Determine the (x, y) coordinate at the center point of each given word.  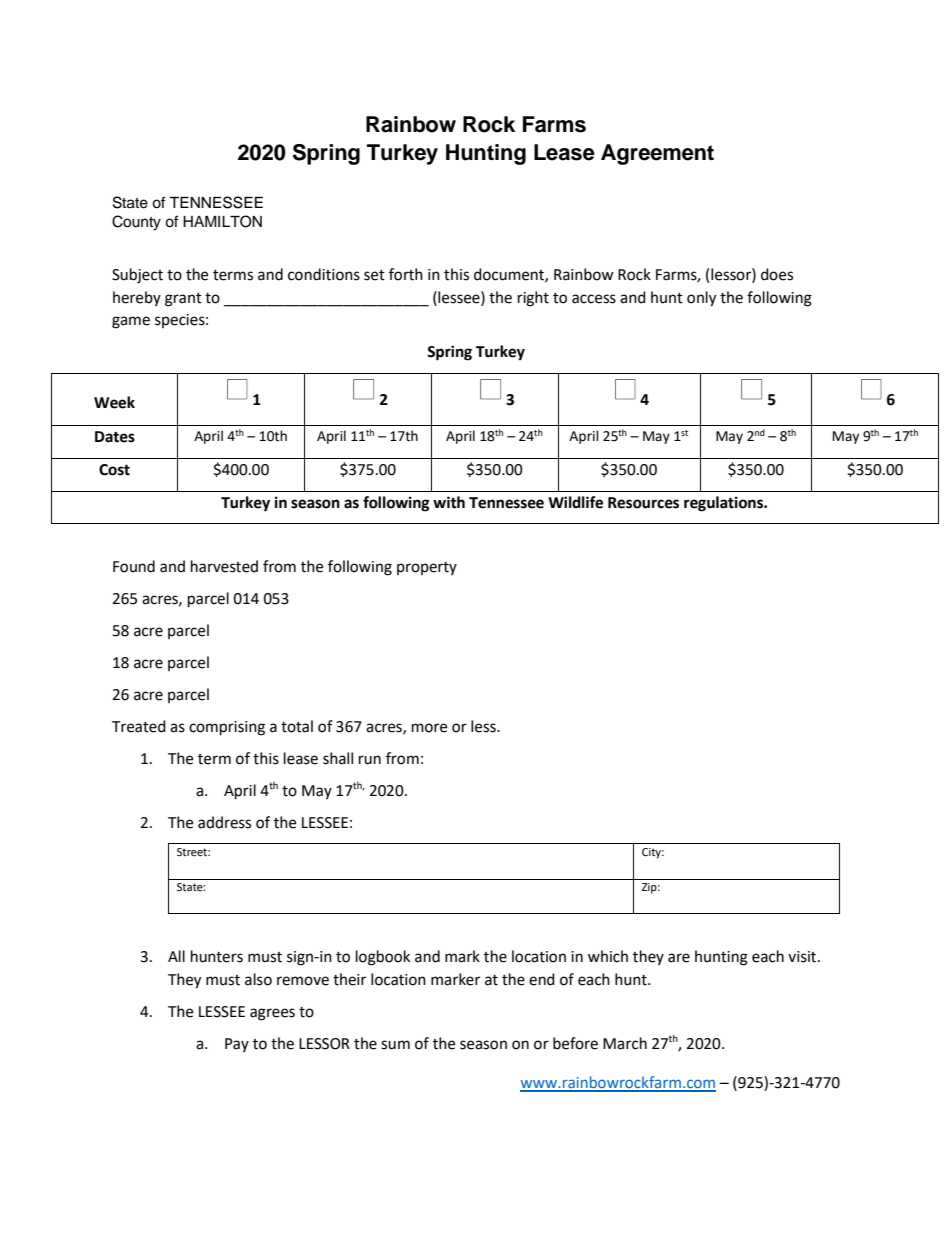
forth (406, 274)
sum (395, 1045)
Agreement (657, 154)
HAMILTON (222, 221)
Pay (237, 1045)
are (679, 958)
